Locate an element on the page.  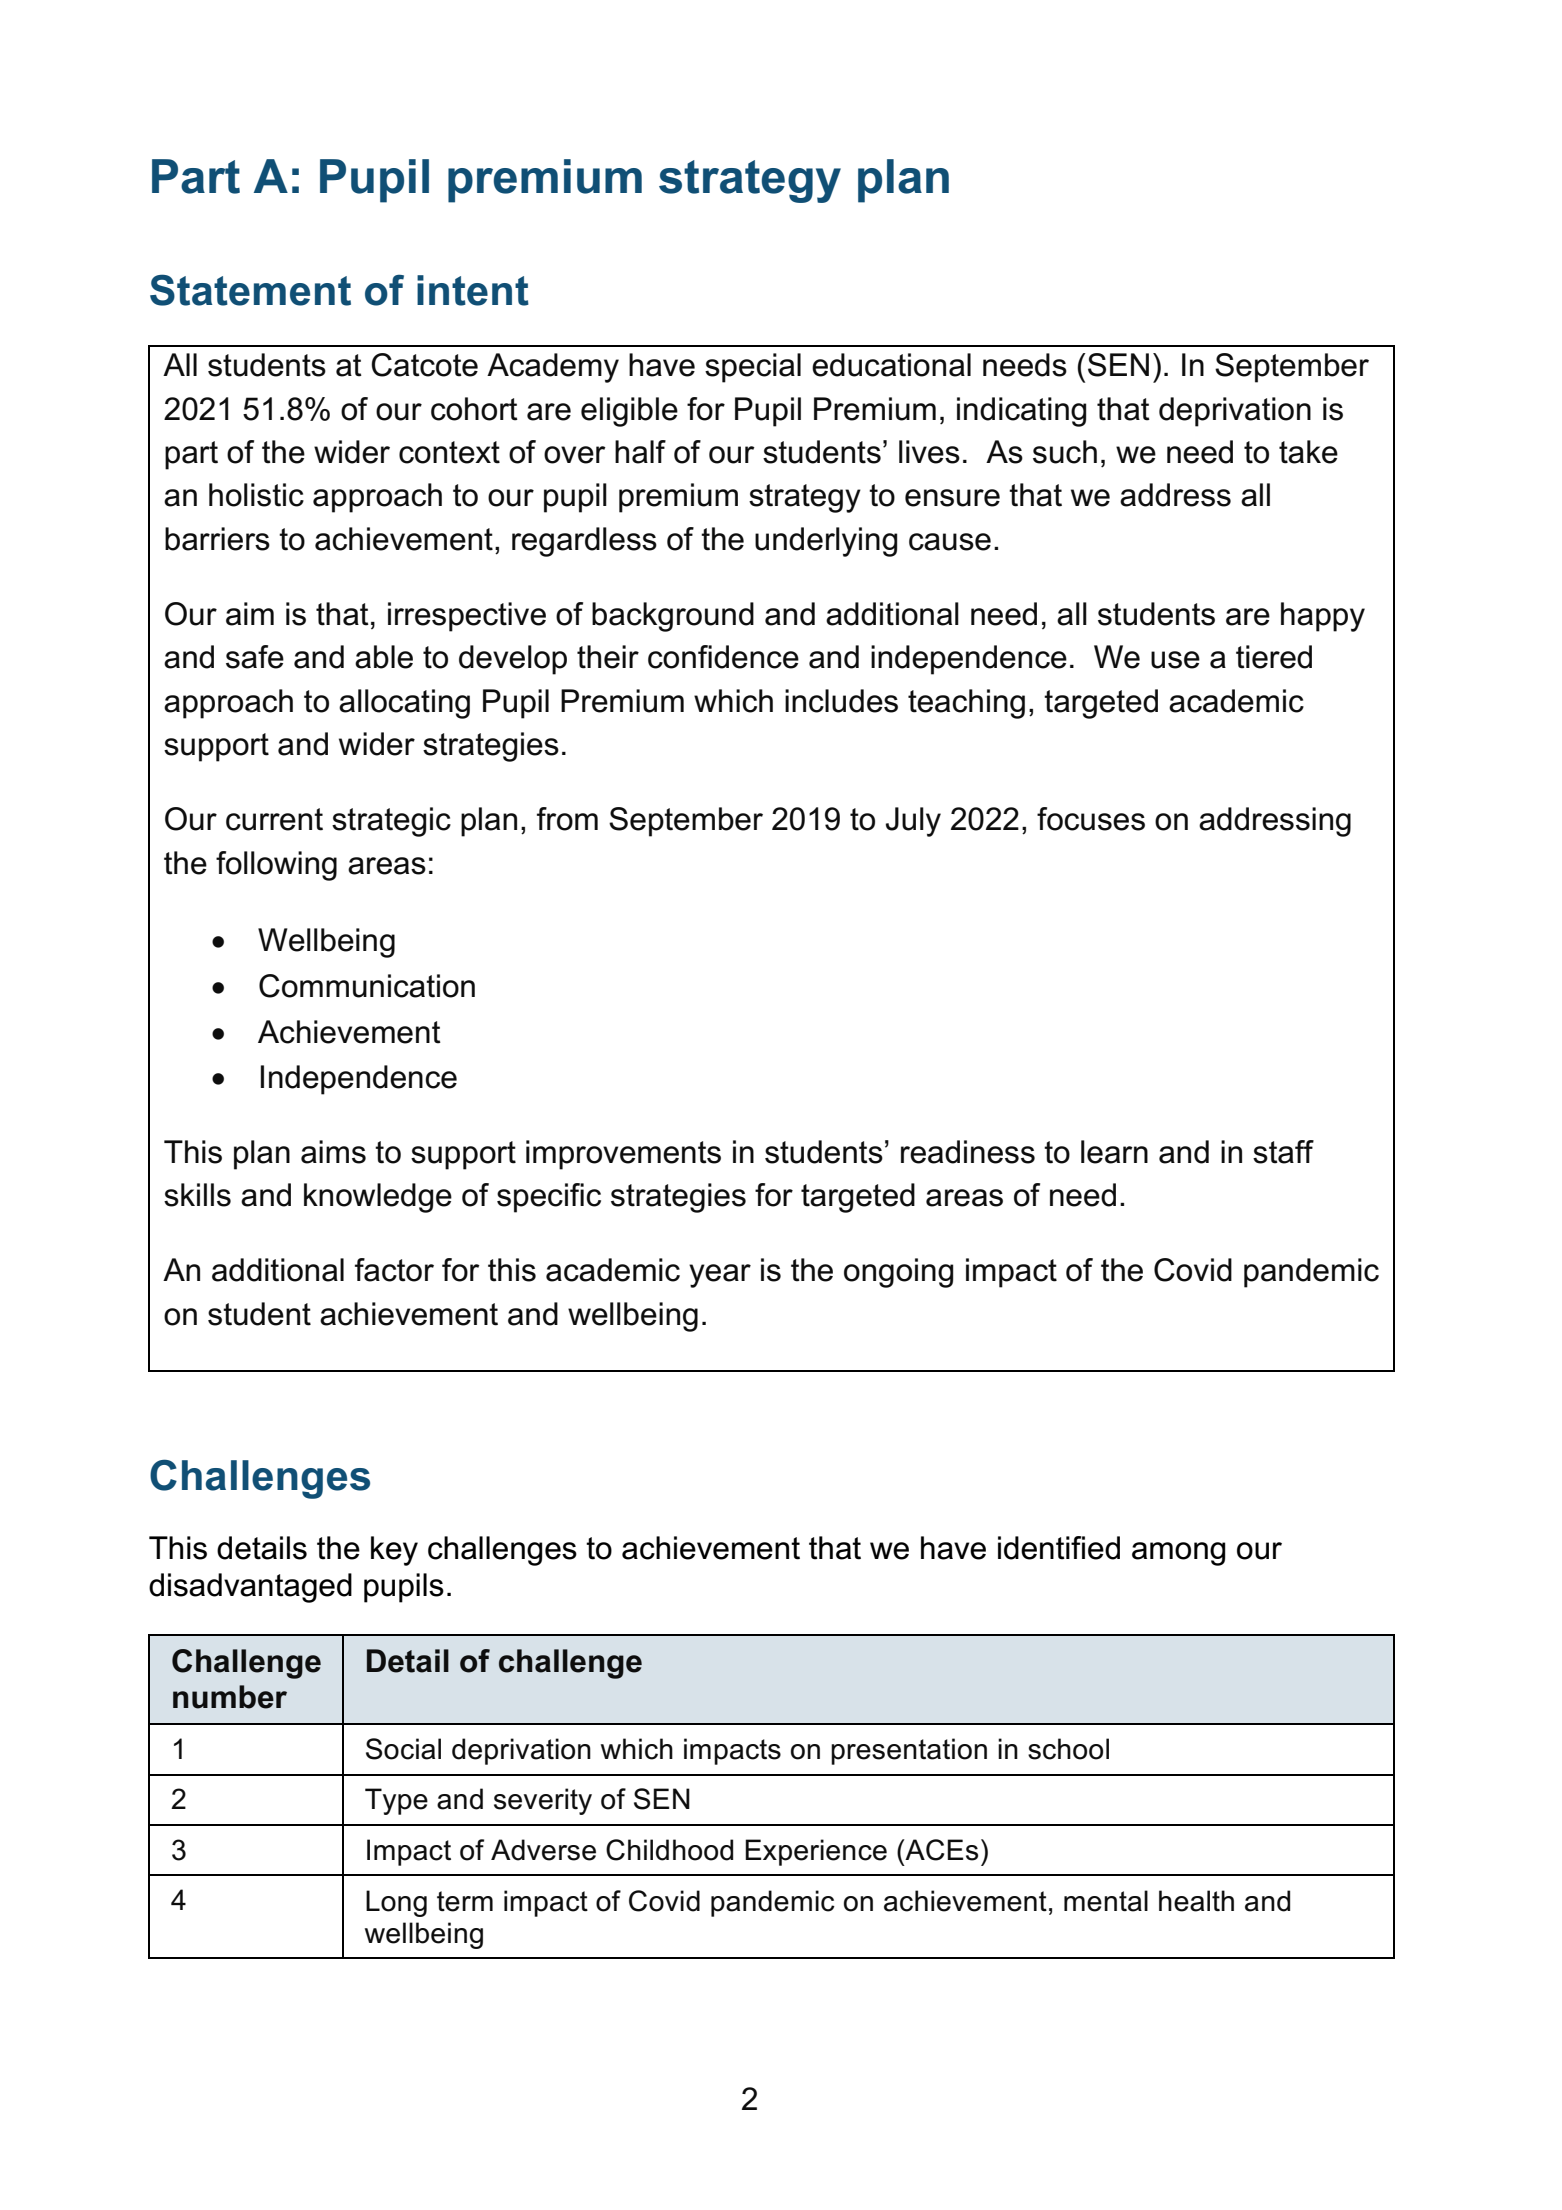
special is located at coordinates (753, 368).
